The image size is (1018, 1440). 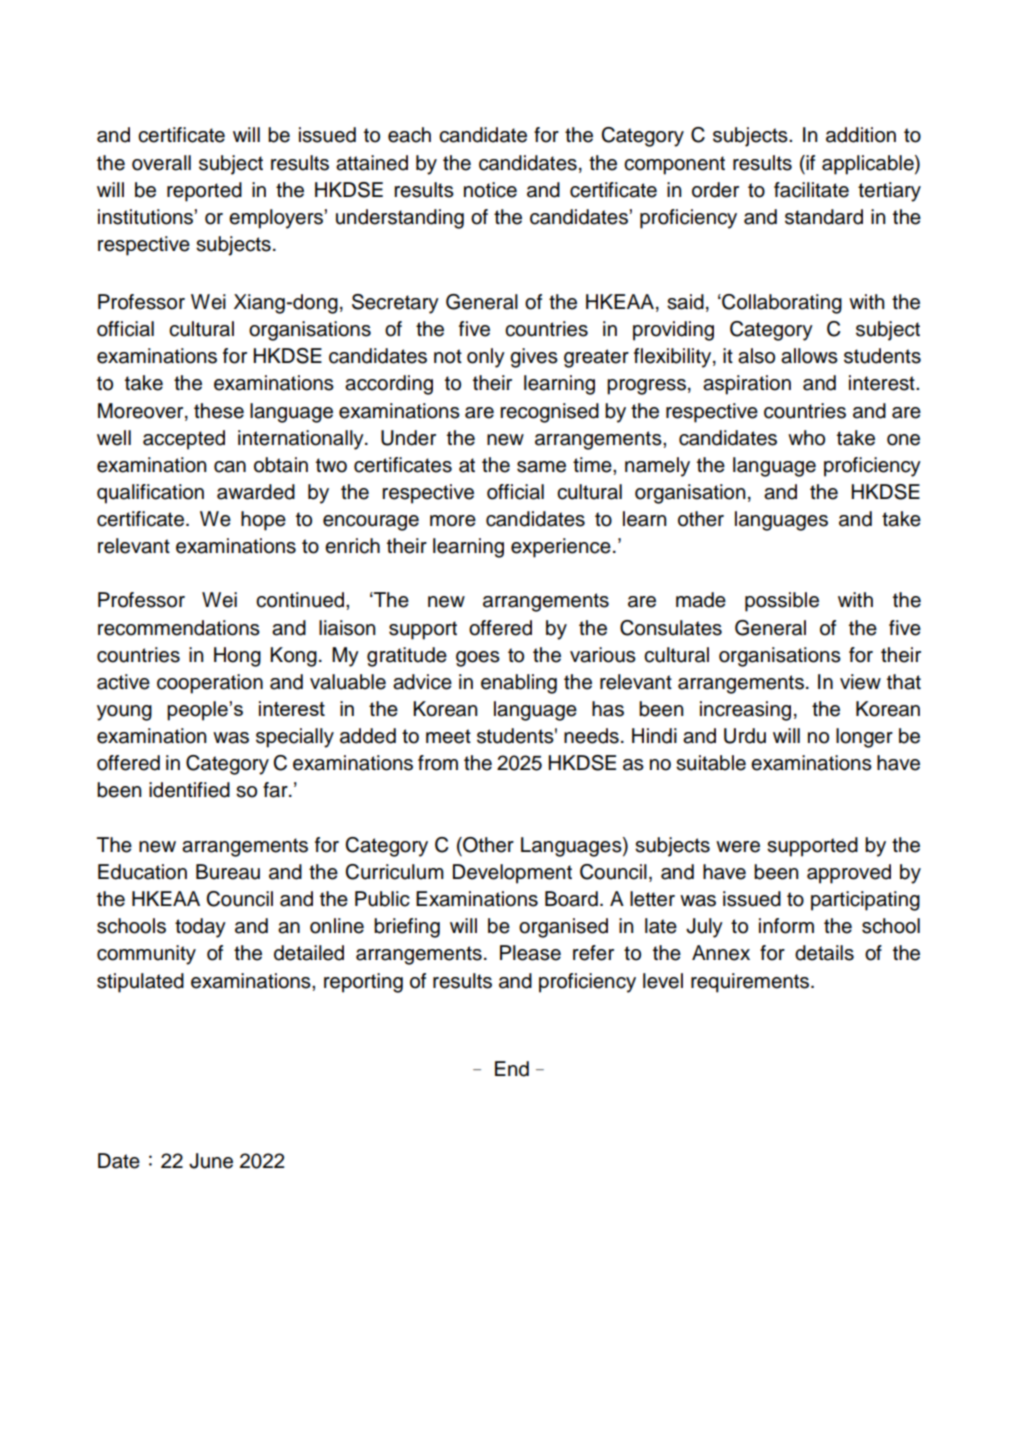 What do you see at coordinates (490, 190) in the screenshot?
I see `notice` at bounding box center [490, 190].
